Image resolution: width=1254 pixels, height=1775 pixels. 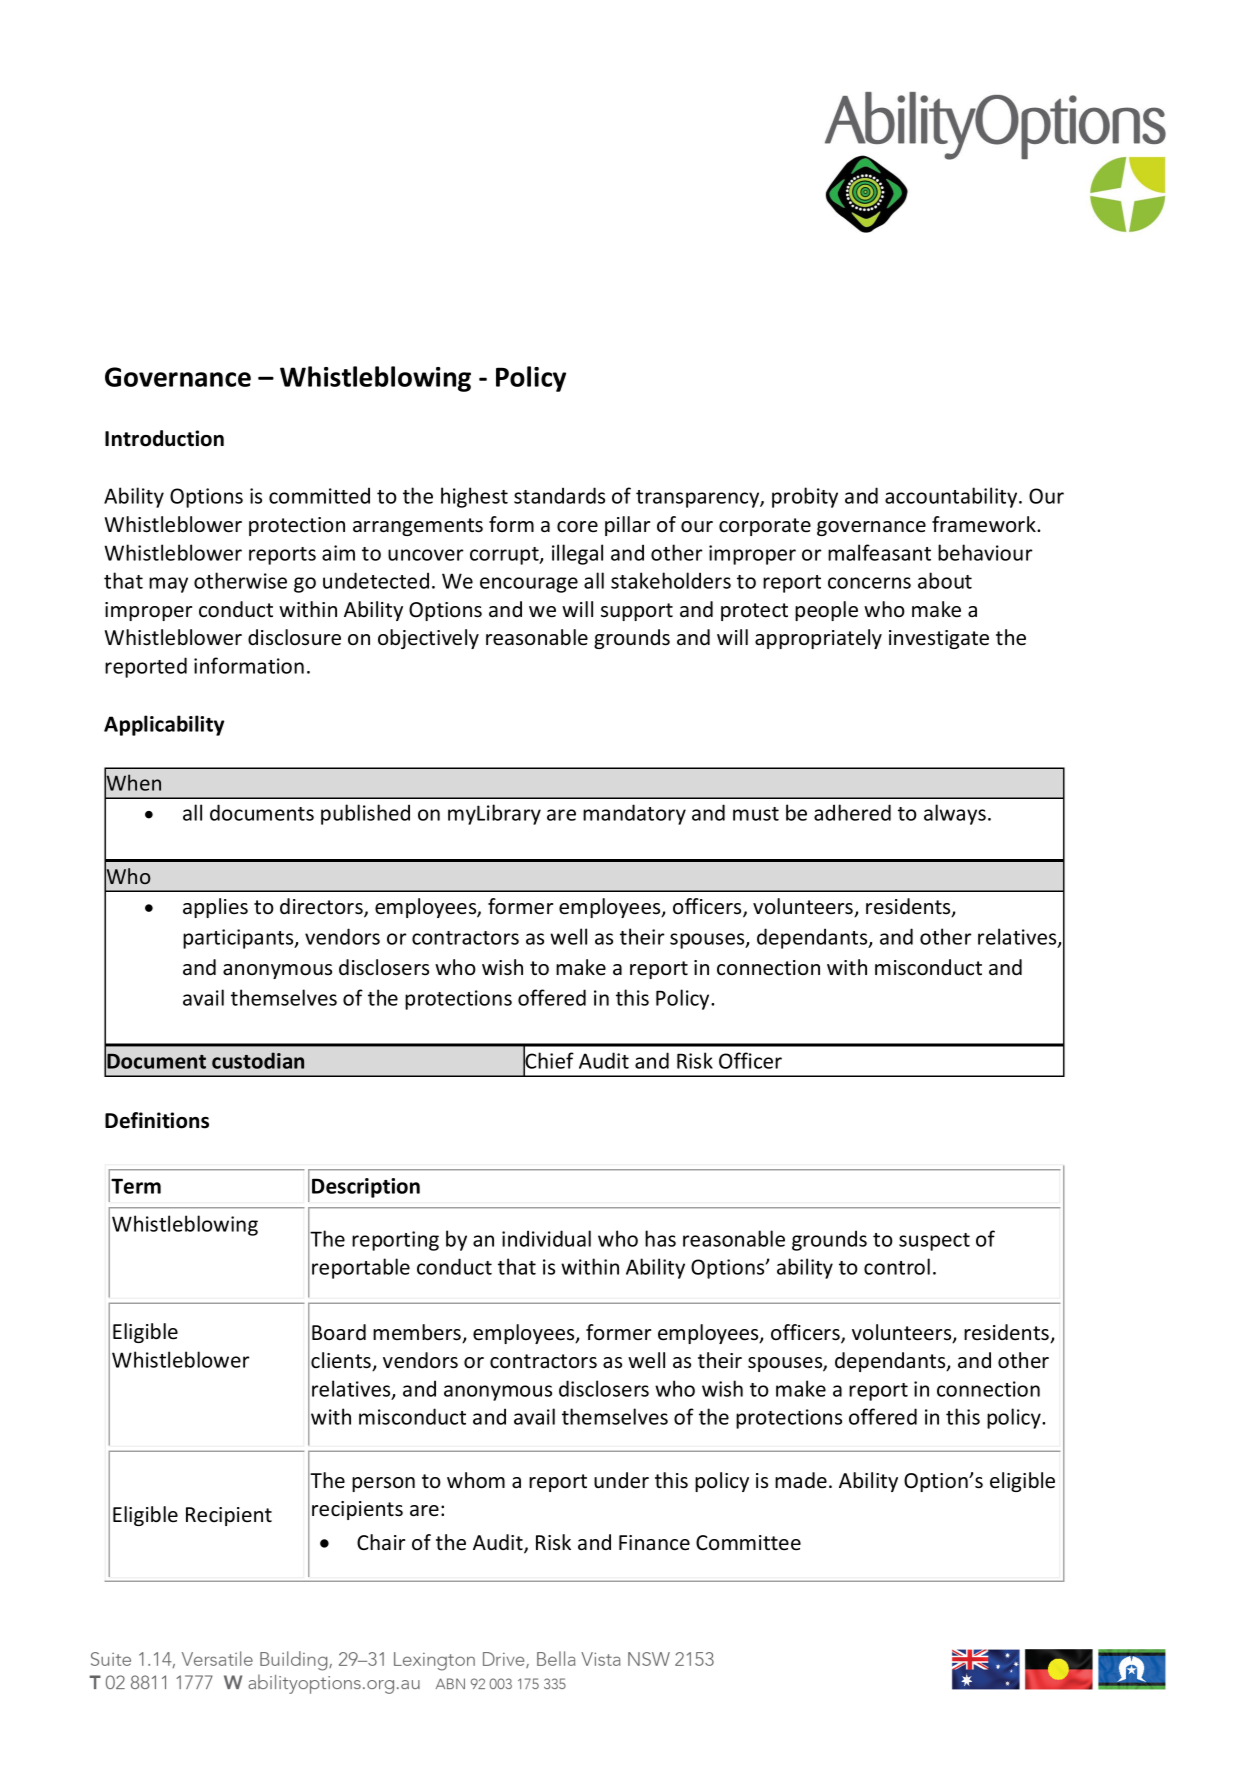 I want to click on probity, so click(x=805, y=497).
